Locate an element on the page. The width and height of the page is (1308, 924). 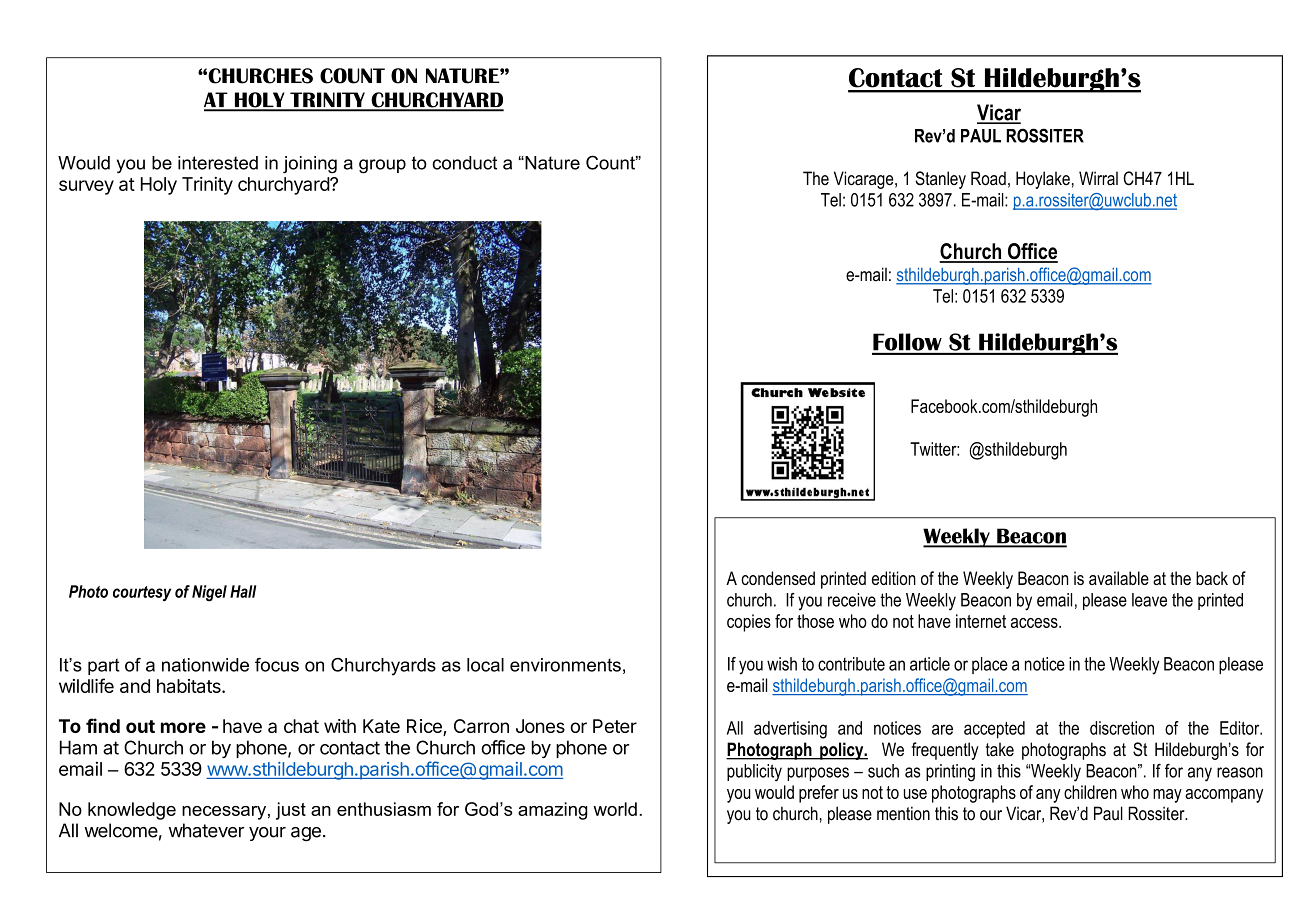
conduct is located at coordinates (464, 163).
